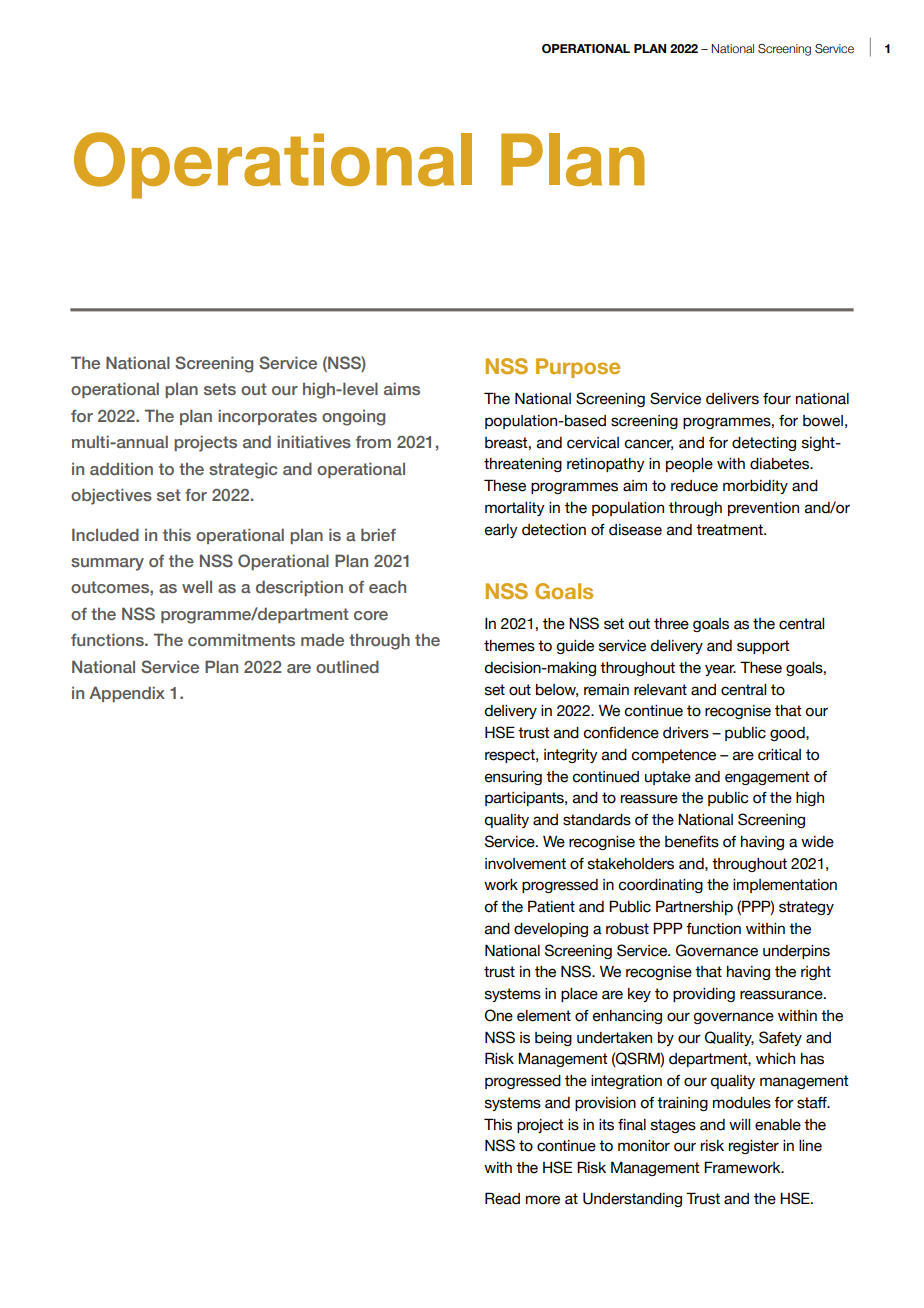 Image resolution: width=924 pixels, height=1308 pixels. What do you see at coordinates (767, 778) in the page?
I see `engagement` at bounding box center [767, 778].
